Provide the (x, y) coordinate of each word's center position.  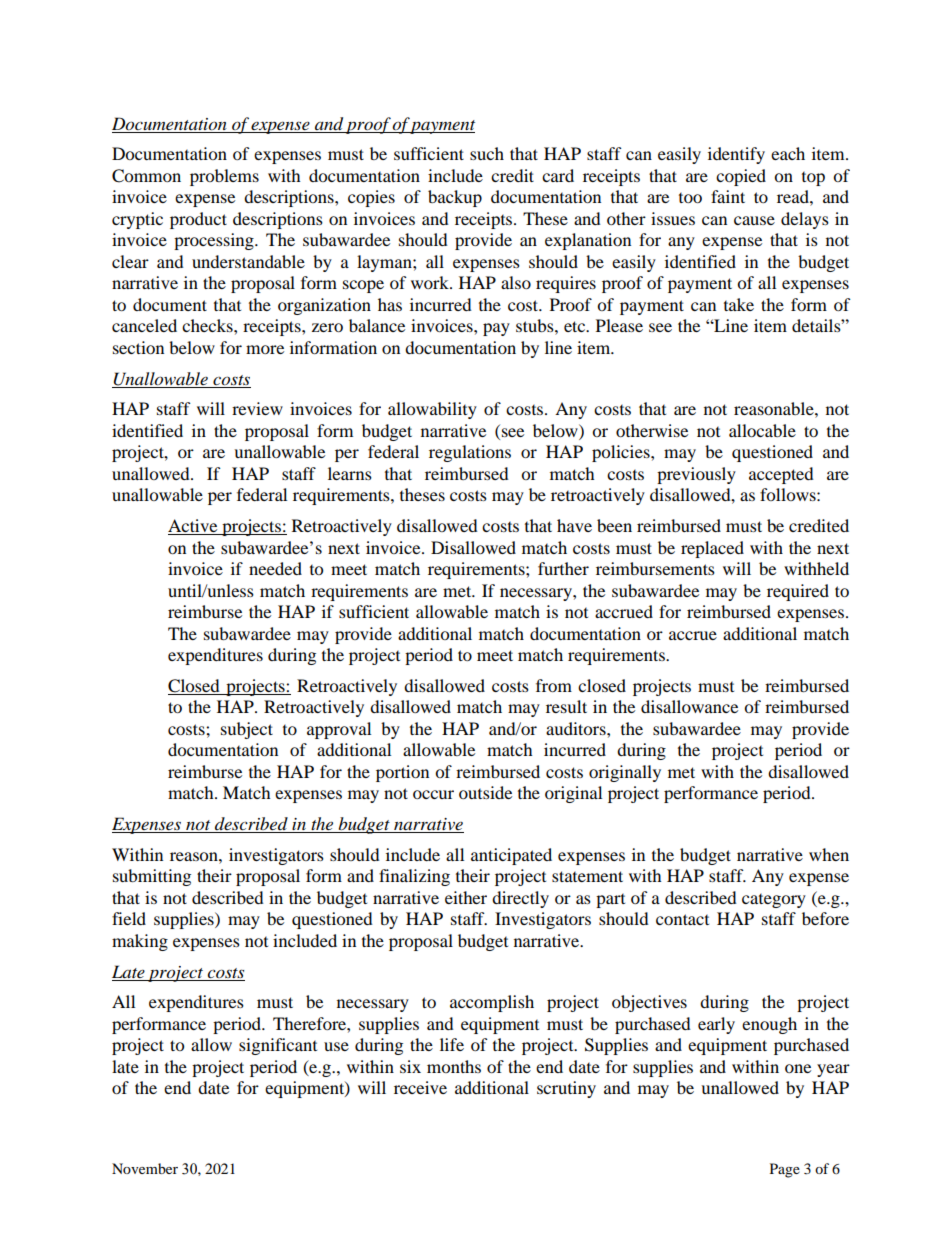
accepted (781, 475)
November (145, 1168)
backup (455, 198)
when (829, 854)
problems (224, 177)
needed (275, 568)
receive (420, 1087)
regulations (470, 453)
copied (741, 177)
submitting (152, 877)
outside (485, 792)
